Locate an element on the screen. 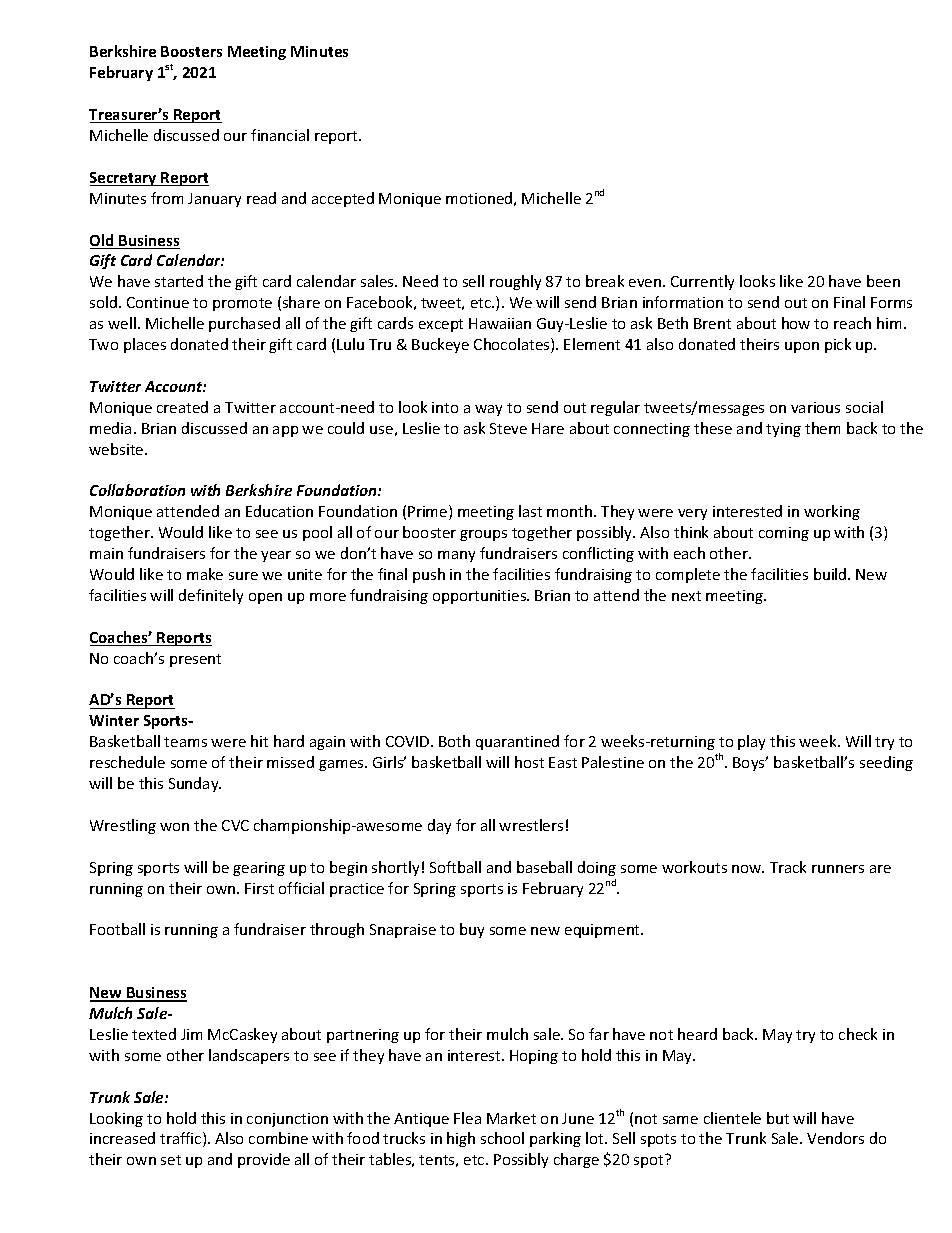  Chocolates is located at coordinates (513, 345).
